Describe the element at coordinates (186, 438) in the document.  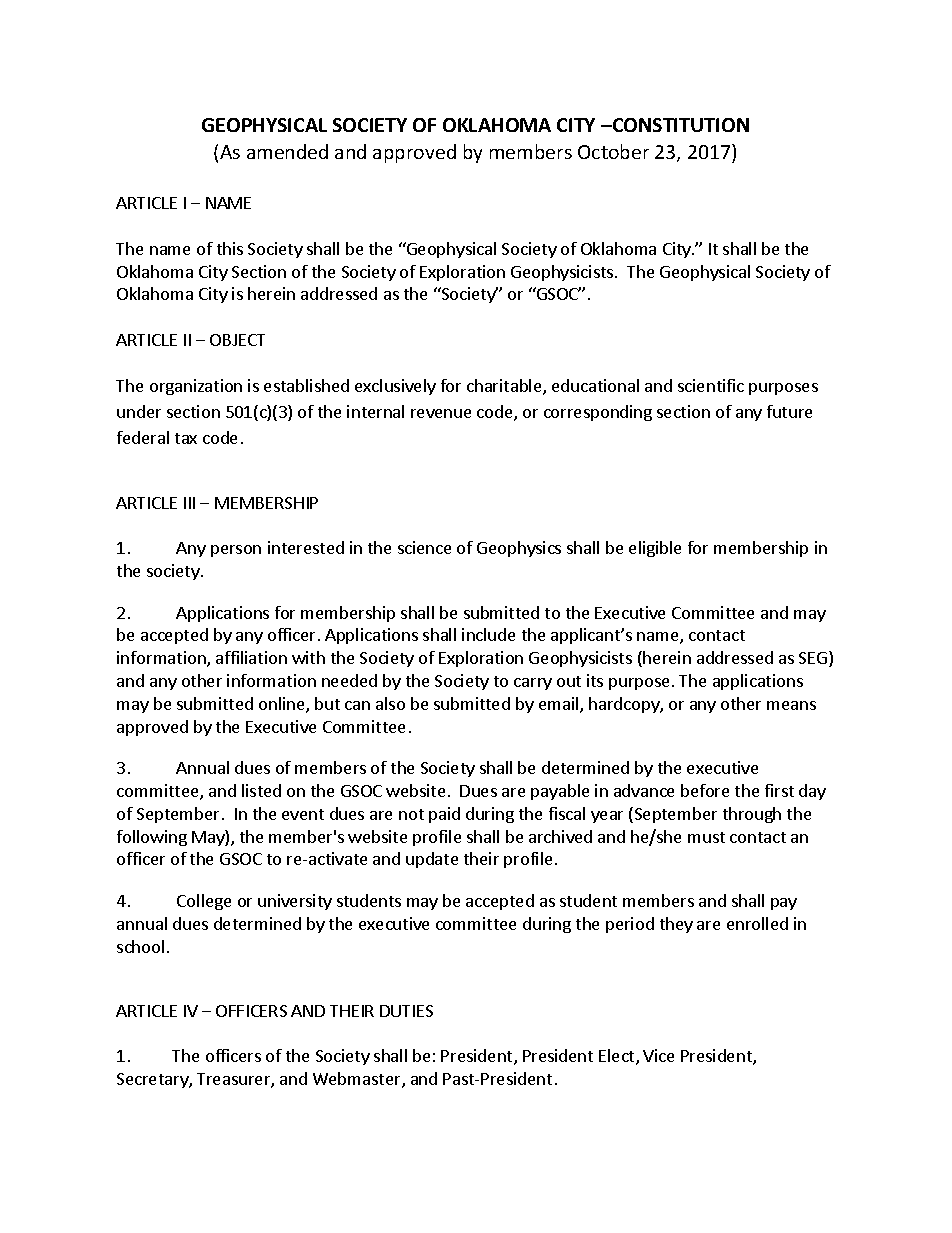
I see `tax` at that location.
